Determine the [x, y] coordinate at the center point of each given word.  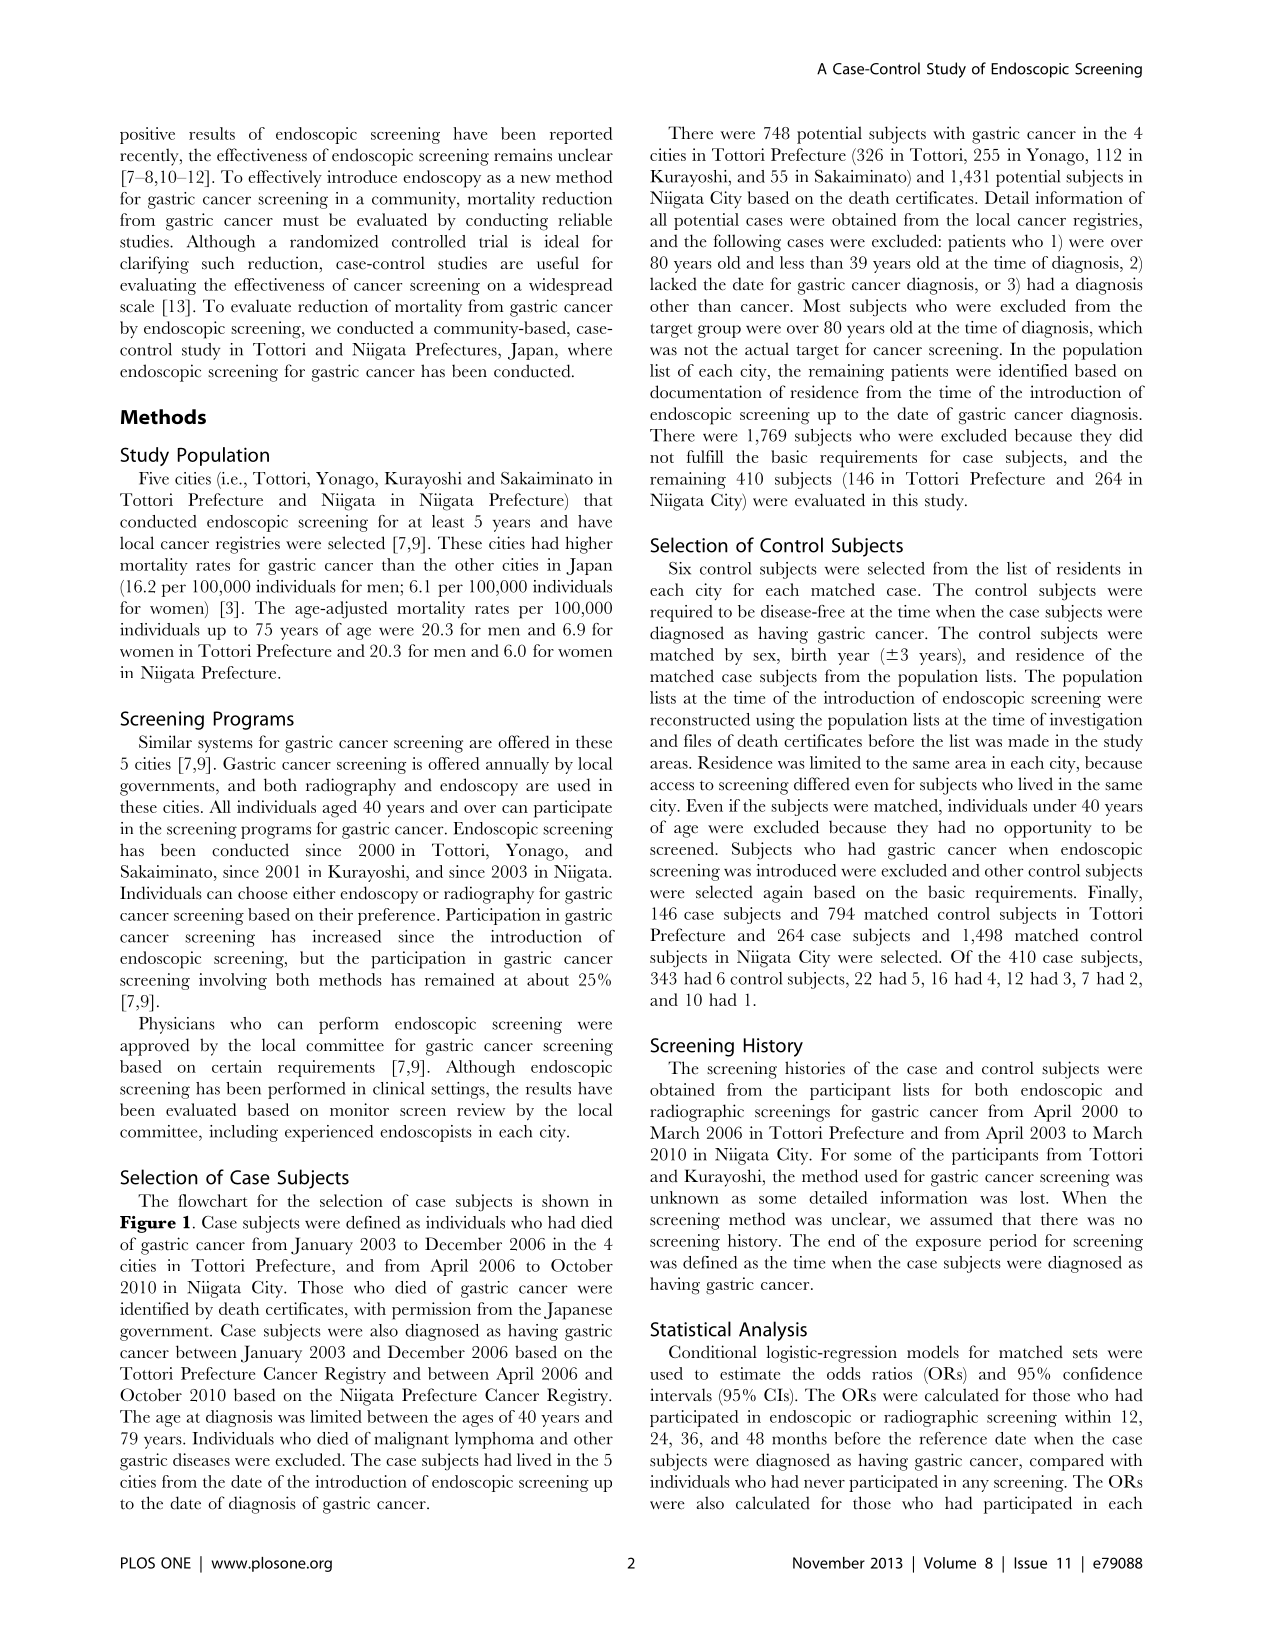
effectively [285, 178]
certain [237, 1066]
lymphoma [494, 1440]
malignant [411, 1440]
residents [1089, 568]
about [548, 979]
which [1120, 327]
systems [225, 745]
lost [1034, 1197]
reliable [585, 219]
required [681, 613]
